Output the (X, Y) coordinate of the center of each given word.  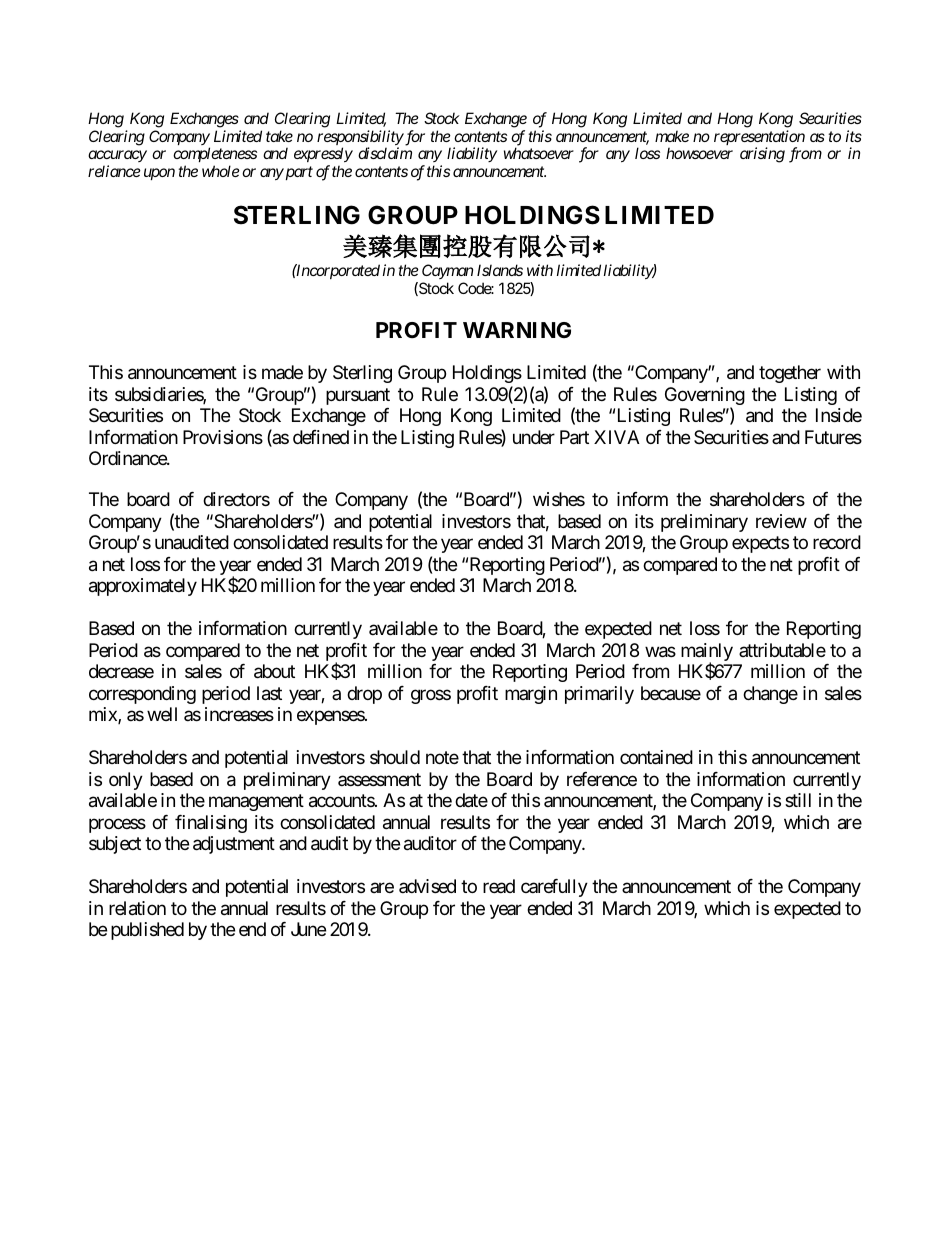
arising (762, 155)
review (781, 521)
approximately (143, 587)
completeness (215, 156)
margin (531, 695)
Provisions (223, 437)
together (790, 374)
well (162, 714)
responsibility (360, 139)
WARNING (517, 330)
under (534, 437)
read (499, 886)
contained (656, 757)
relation (137, 908)
